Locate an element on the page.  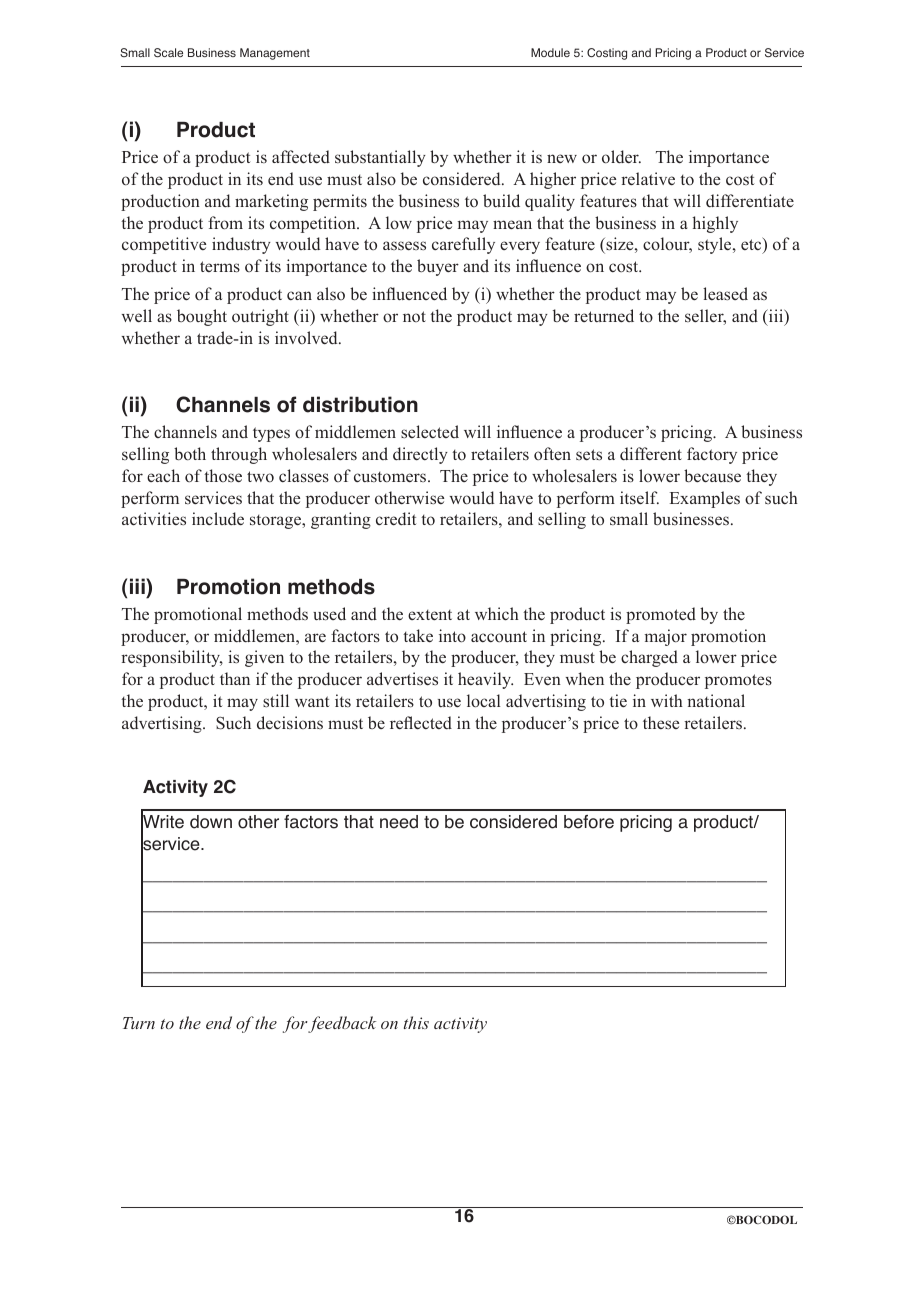
reflected is located at coordinates (421, 723).
